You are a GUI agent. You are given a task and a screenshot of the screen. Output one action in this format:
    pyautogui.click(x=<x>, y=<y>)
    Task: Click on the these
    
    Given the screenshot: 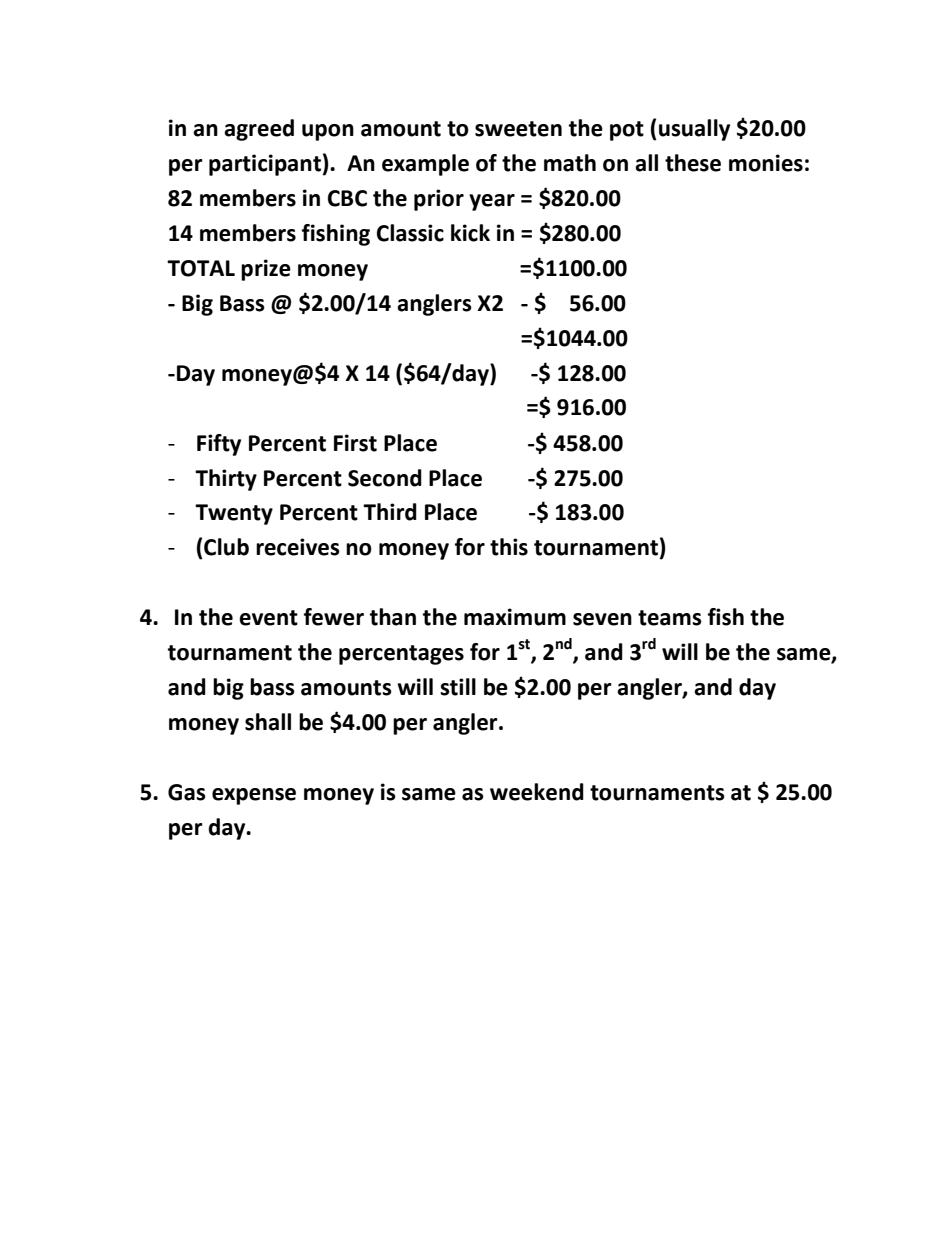 What is the action you would take?
    pyautogui.click(x=693, y=163)
